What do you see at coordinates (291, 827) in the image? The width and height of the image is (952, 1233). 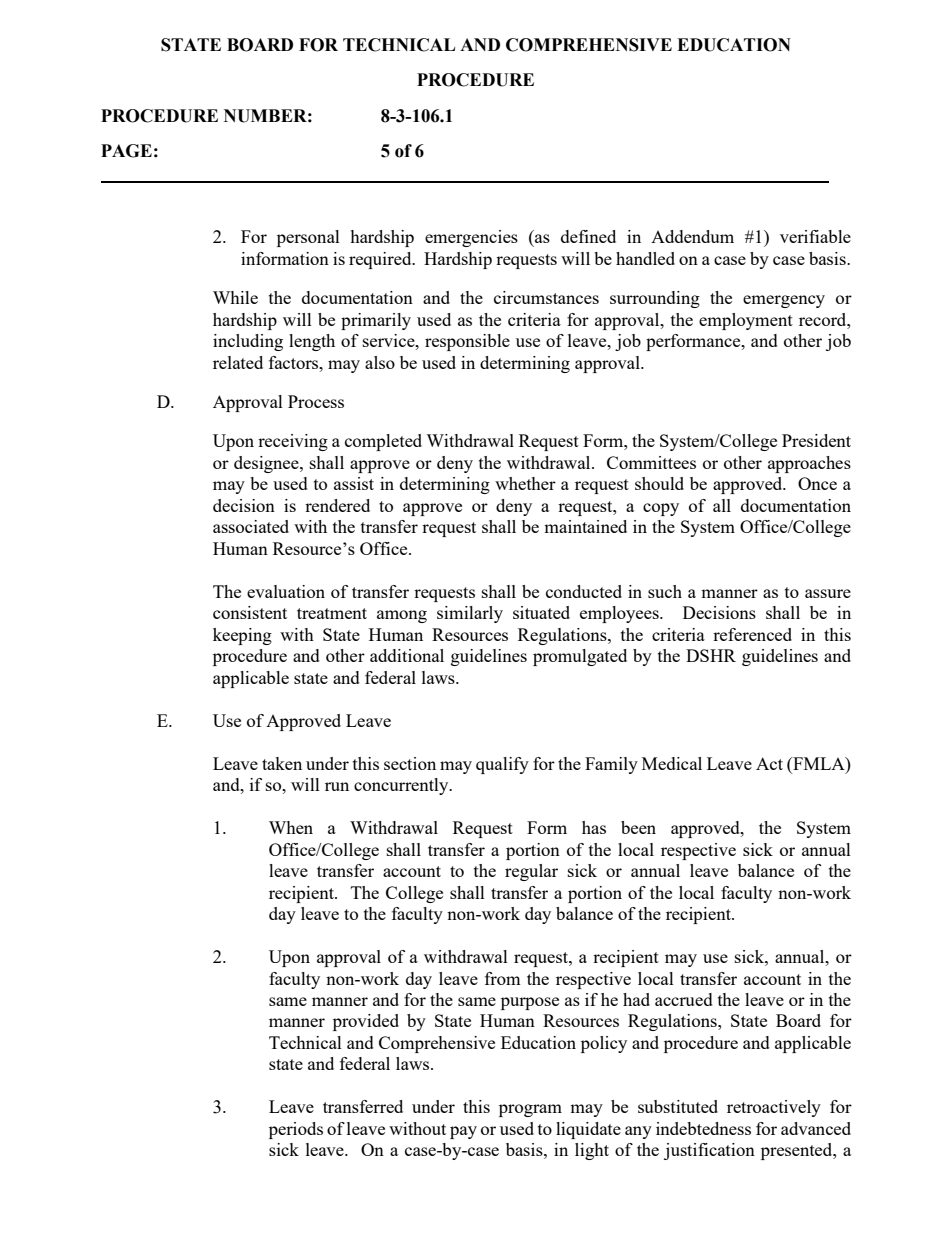 I see `When` at bounding box center [291, 827].
